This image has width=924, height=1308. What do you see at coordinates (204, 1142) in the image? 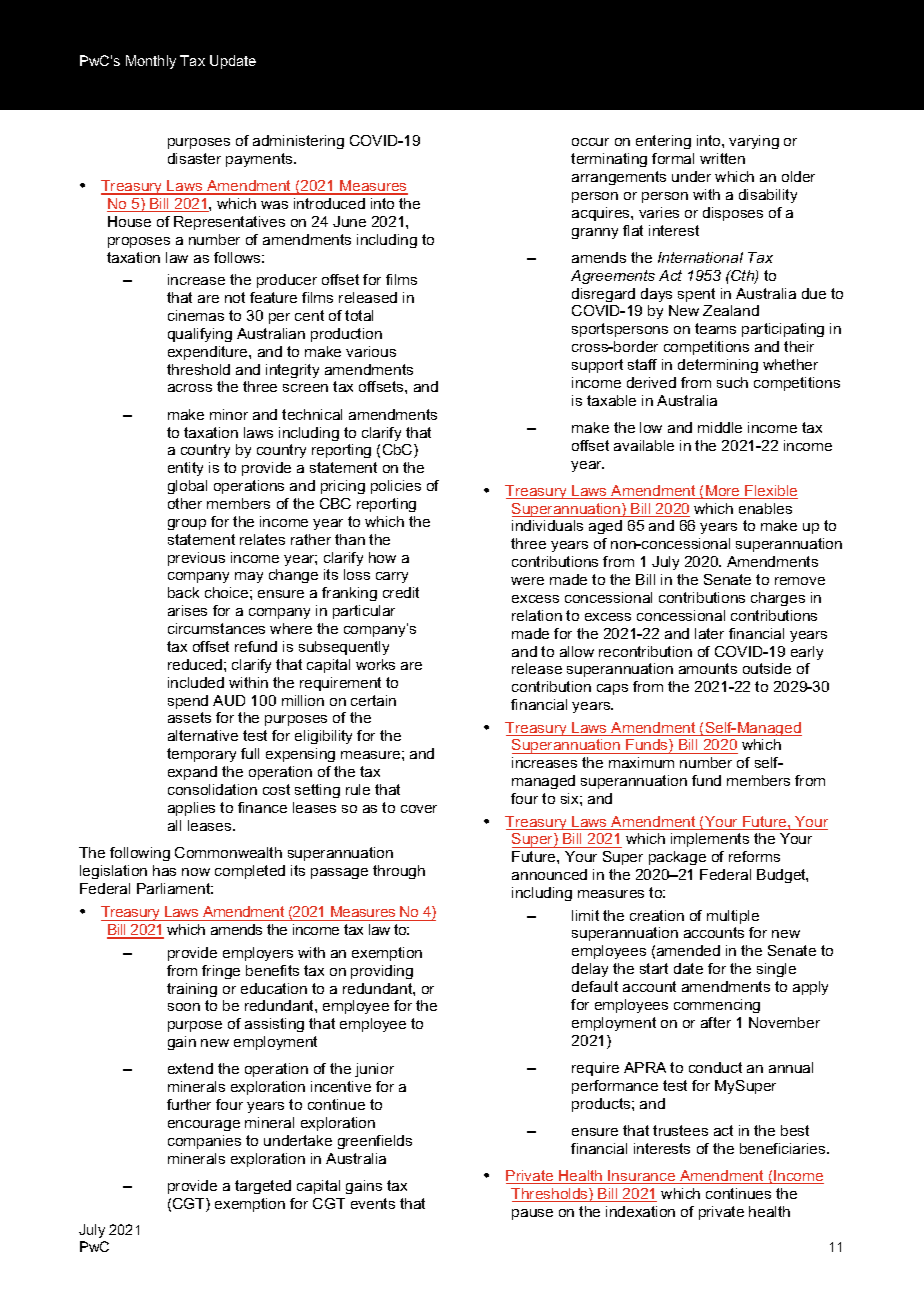
I see `companies` at bounding box center [204, 1142].
